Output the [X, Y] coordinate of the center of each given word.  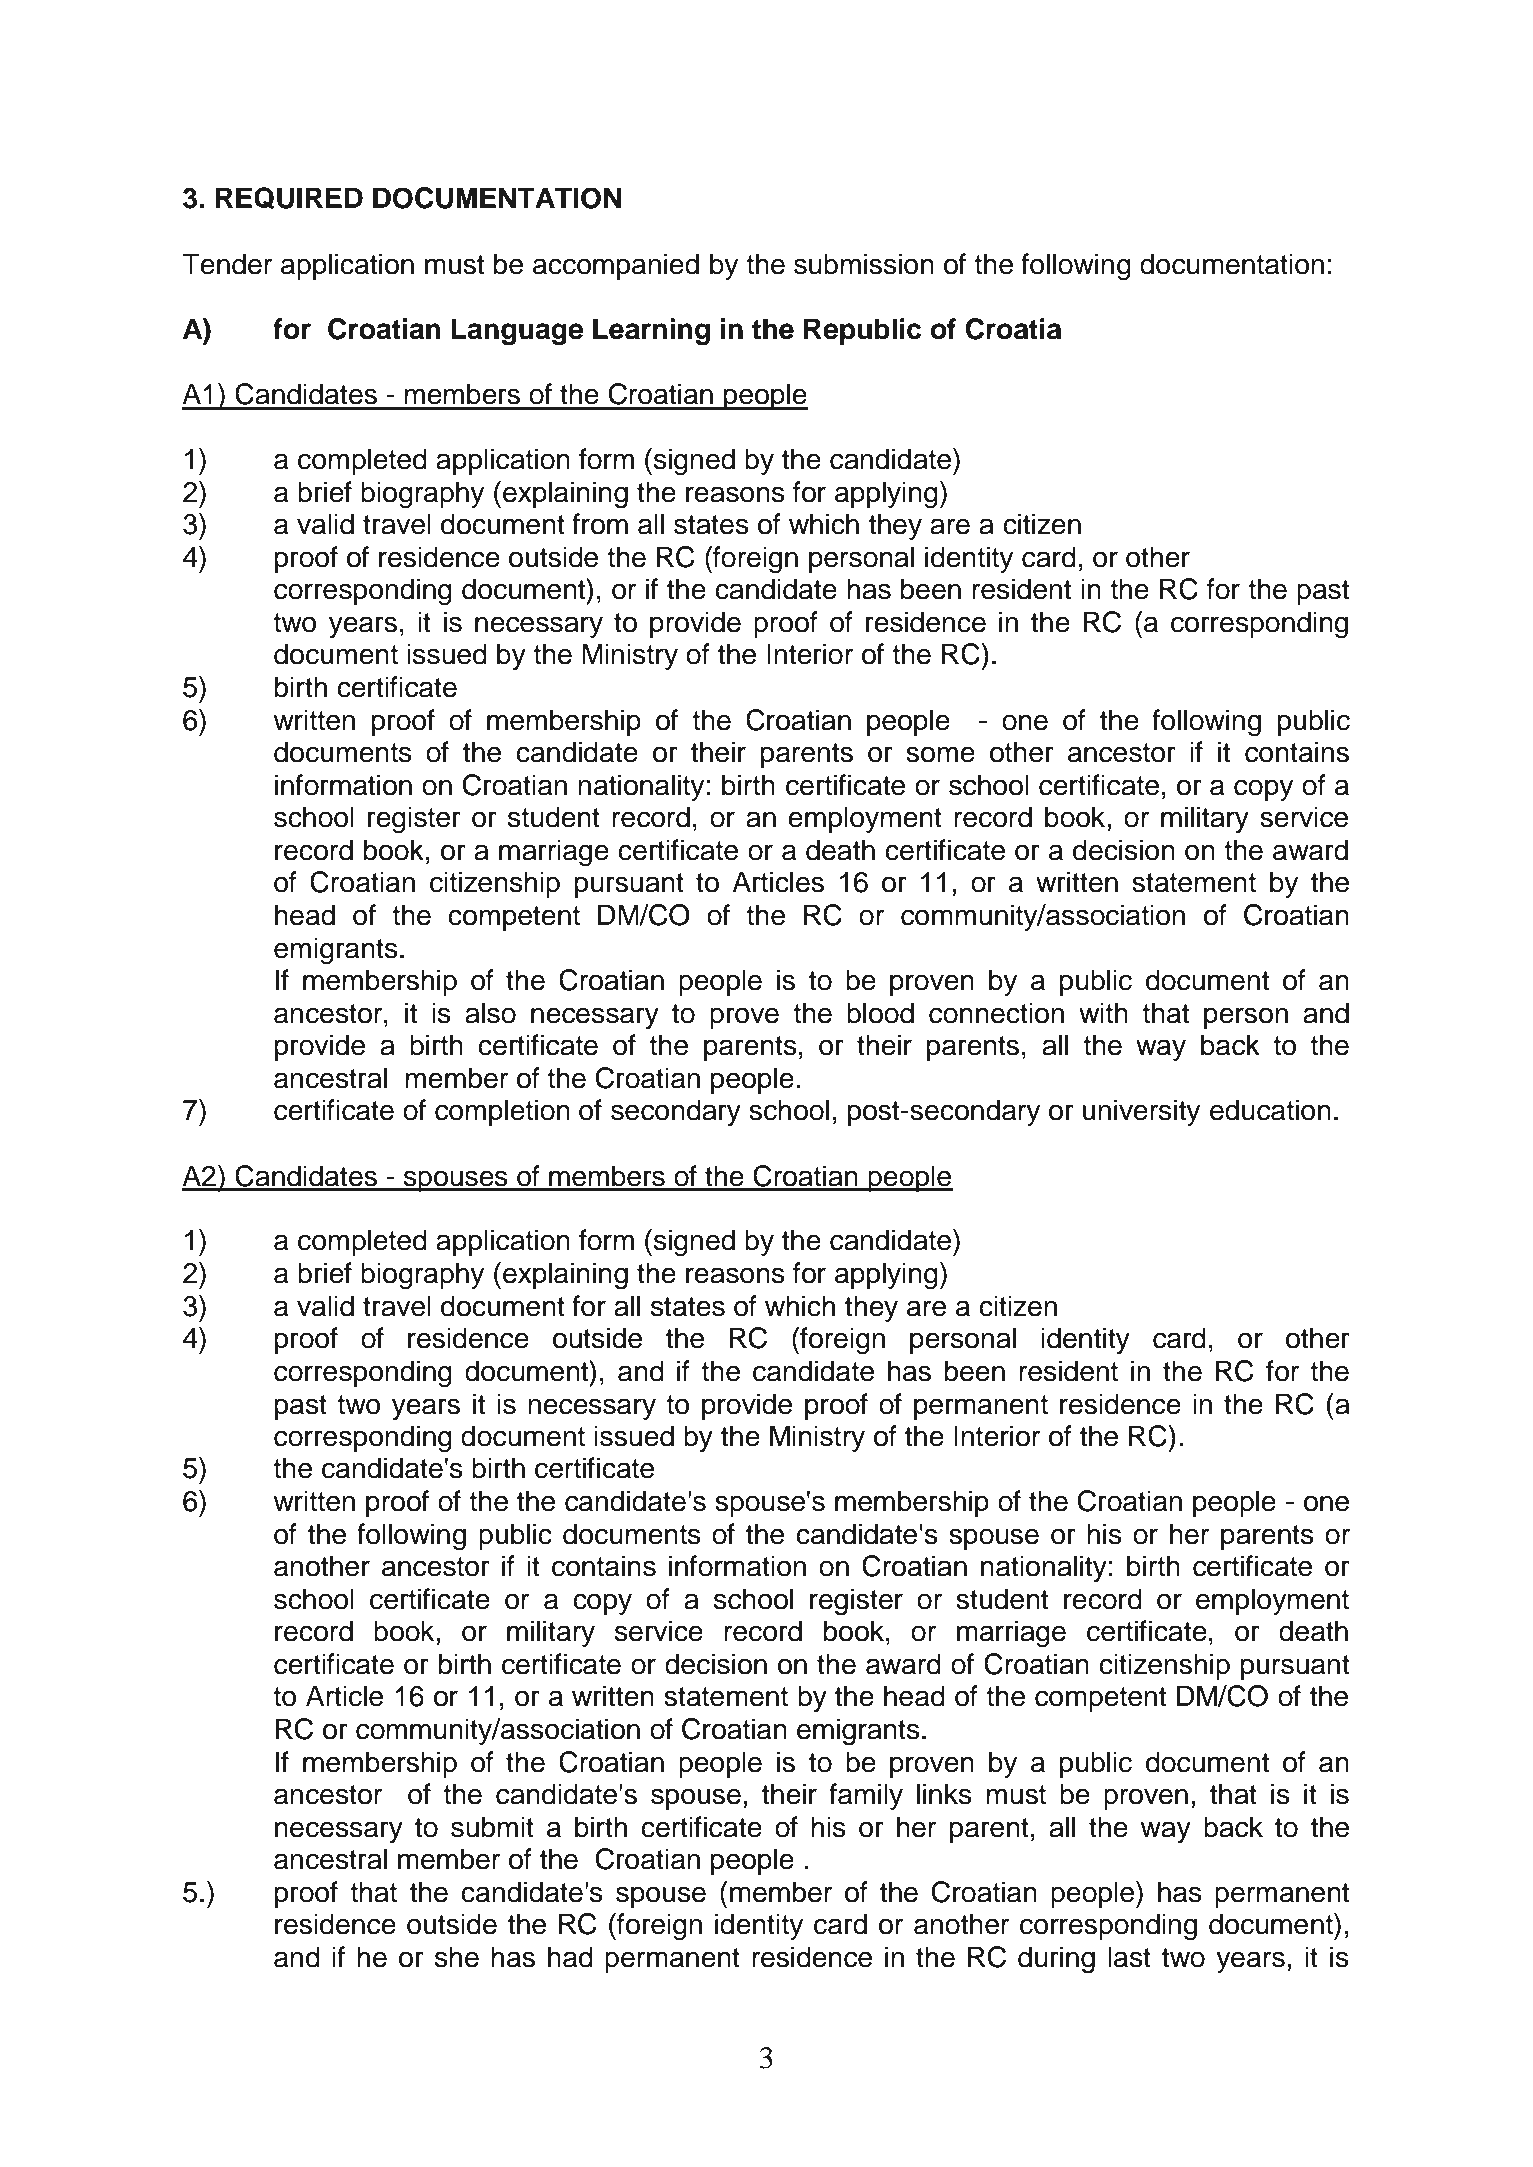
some [940, 754]
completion [502, 1112]
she [457, 1957]
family [866, 1796]
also [490, 1013]
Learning [651, 331]
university [1141, 1112]
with [1103, 1012]
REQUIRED [289, 198]
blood [880, 1013]
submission [864, 264]
